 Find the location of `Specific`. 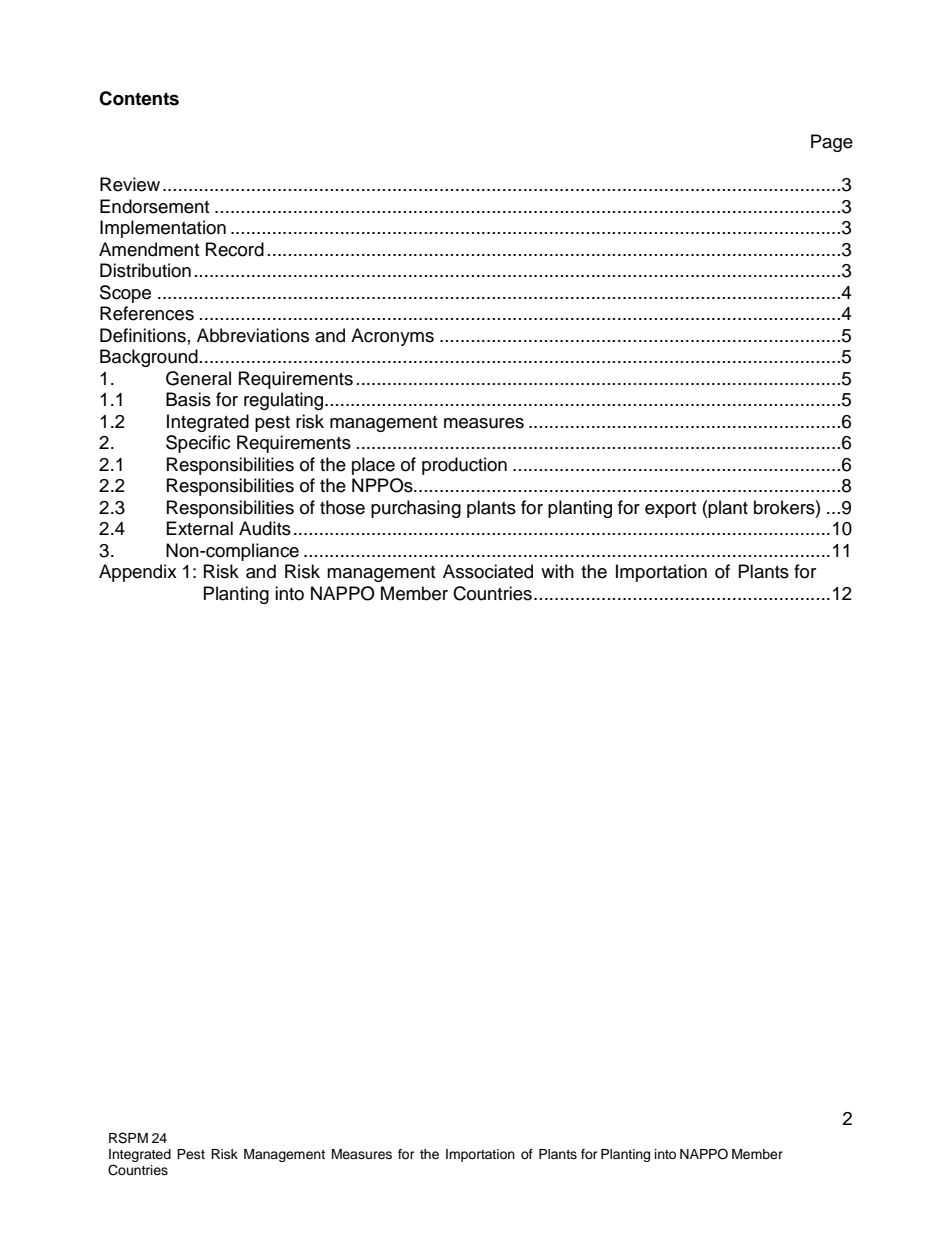

Specific is located at coordinates (198, 444).
